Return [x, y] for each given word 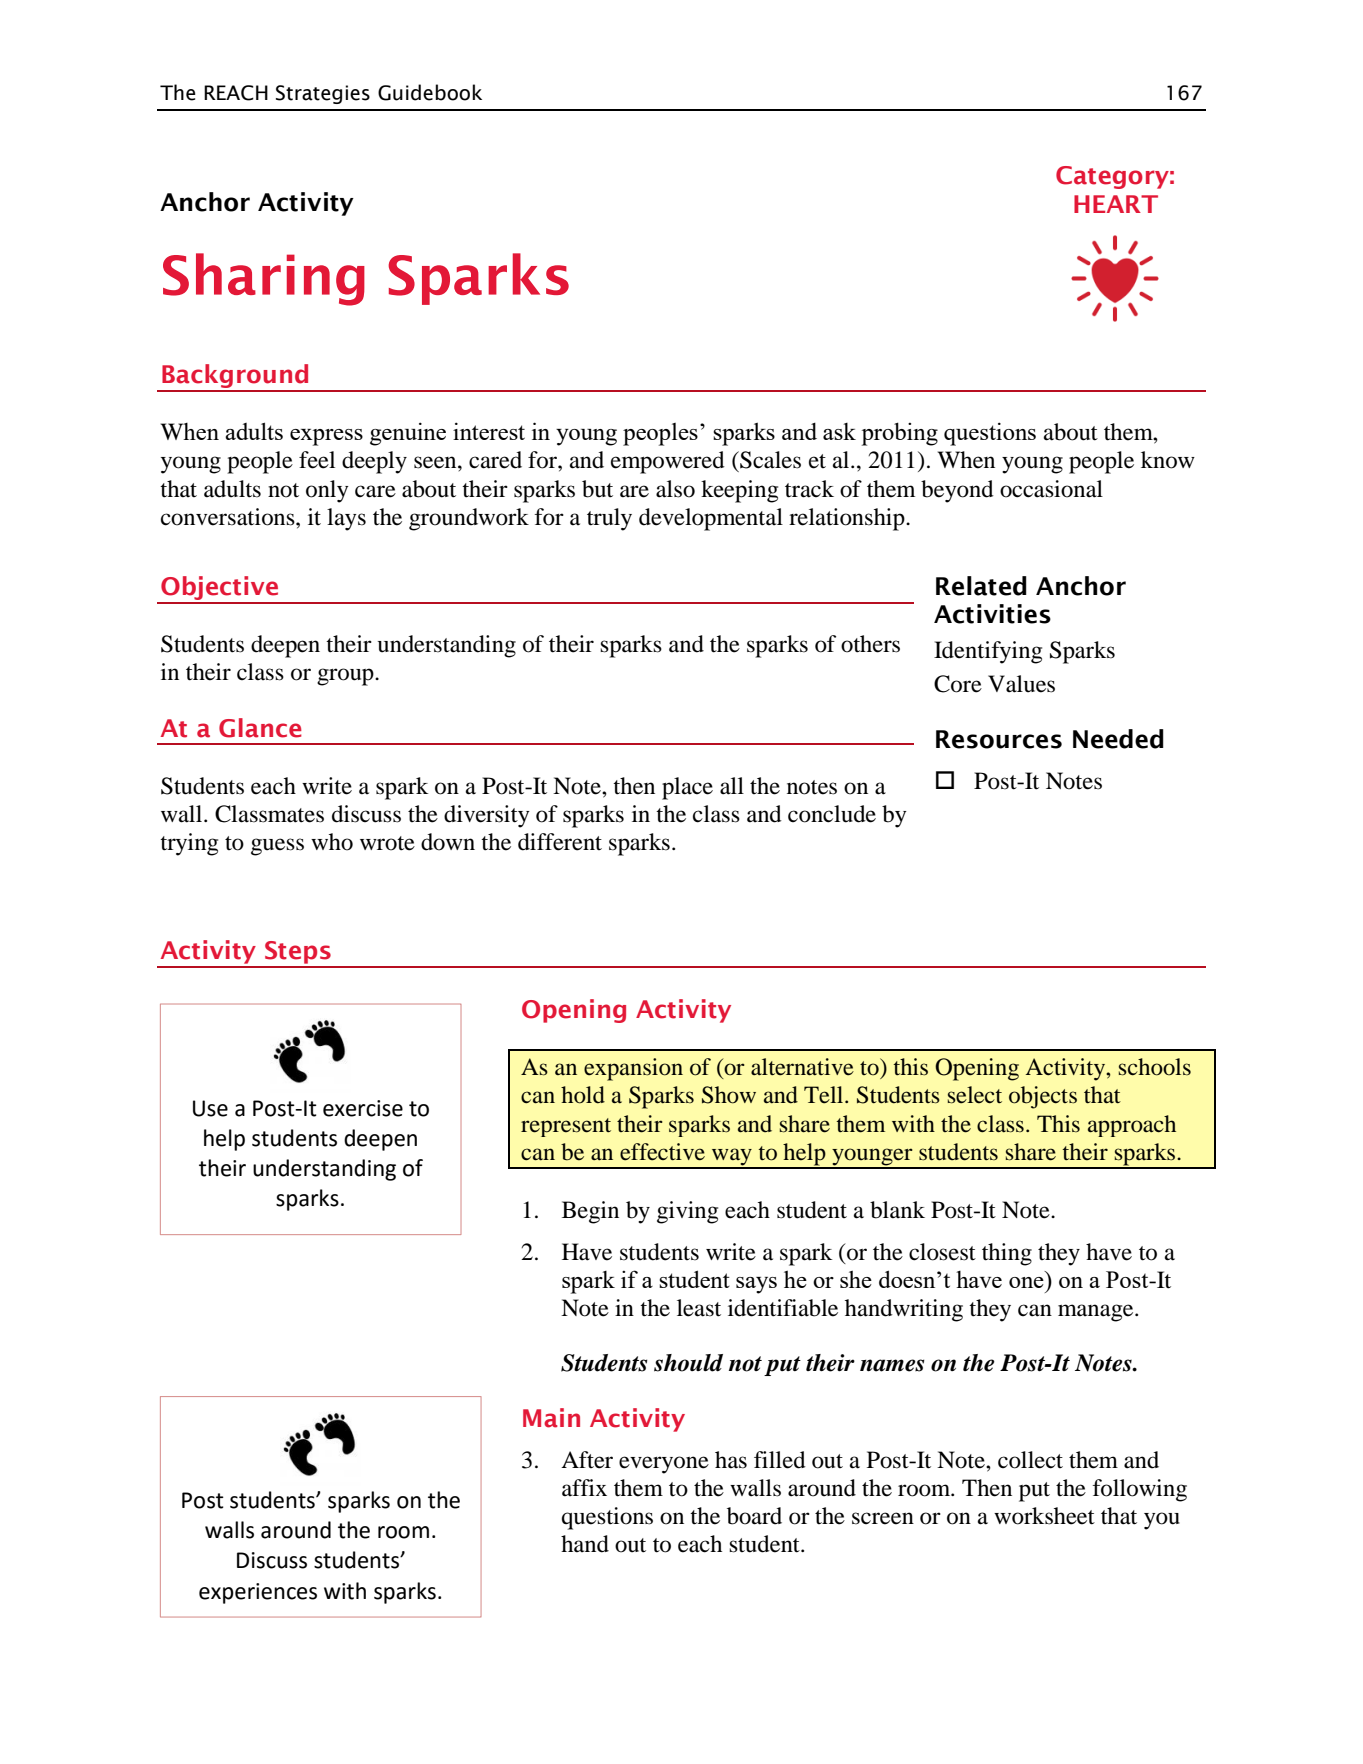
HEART [1116, 204]
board [754, 1516]
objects [1043, 1097]
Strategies [323, 94]
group [346, 677]
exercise [363, 1108]
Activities [992, 614]
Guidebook [430, 92]
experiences [258, 1593]
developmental [711, 519]
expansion [633, 1069]
